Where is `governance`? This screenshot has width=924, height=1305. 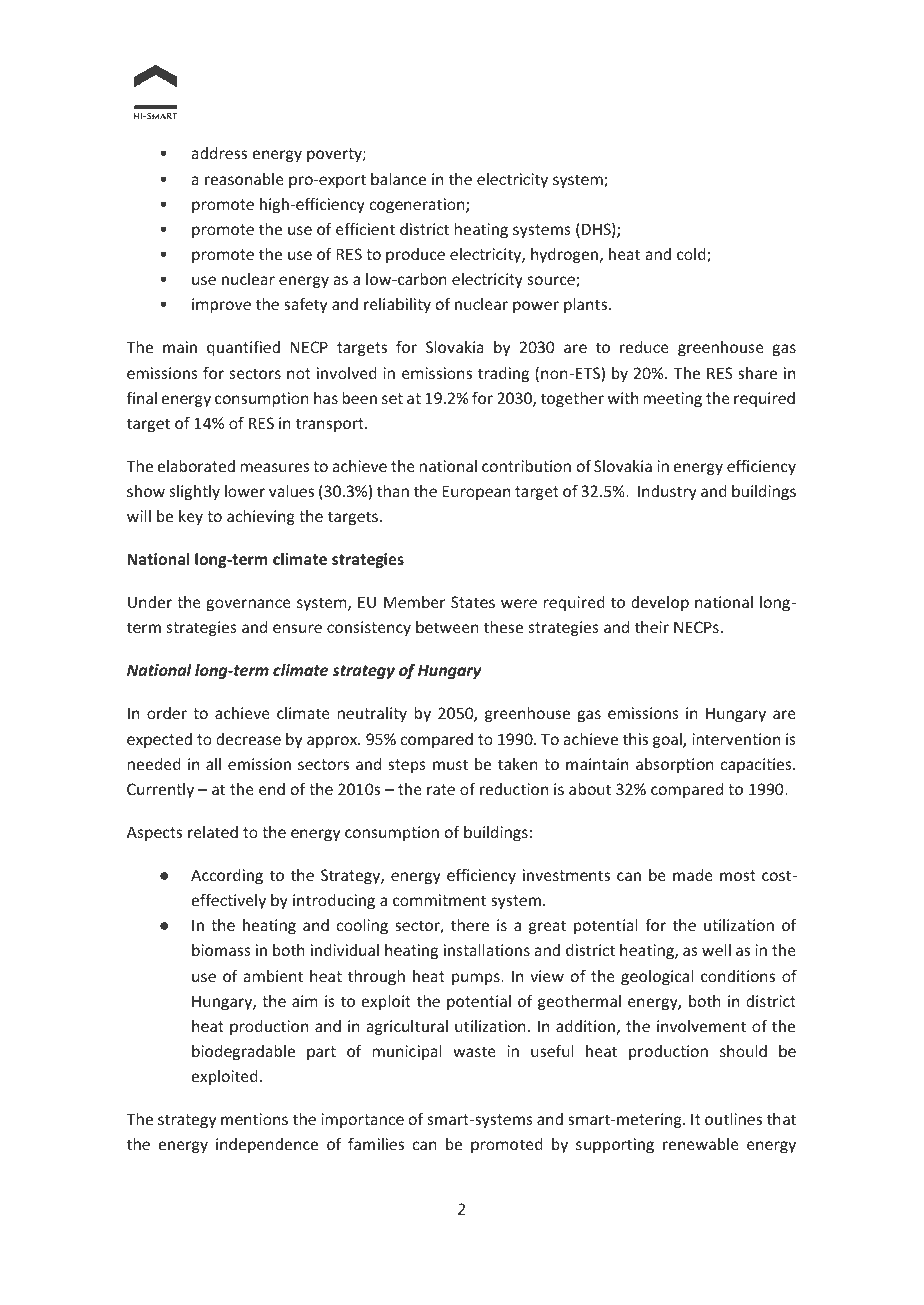
governance is located at coordinates (249, 605).
